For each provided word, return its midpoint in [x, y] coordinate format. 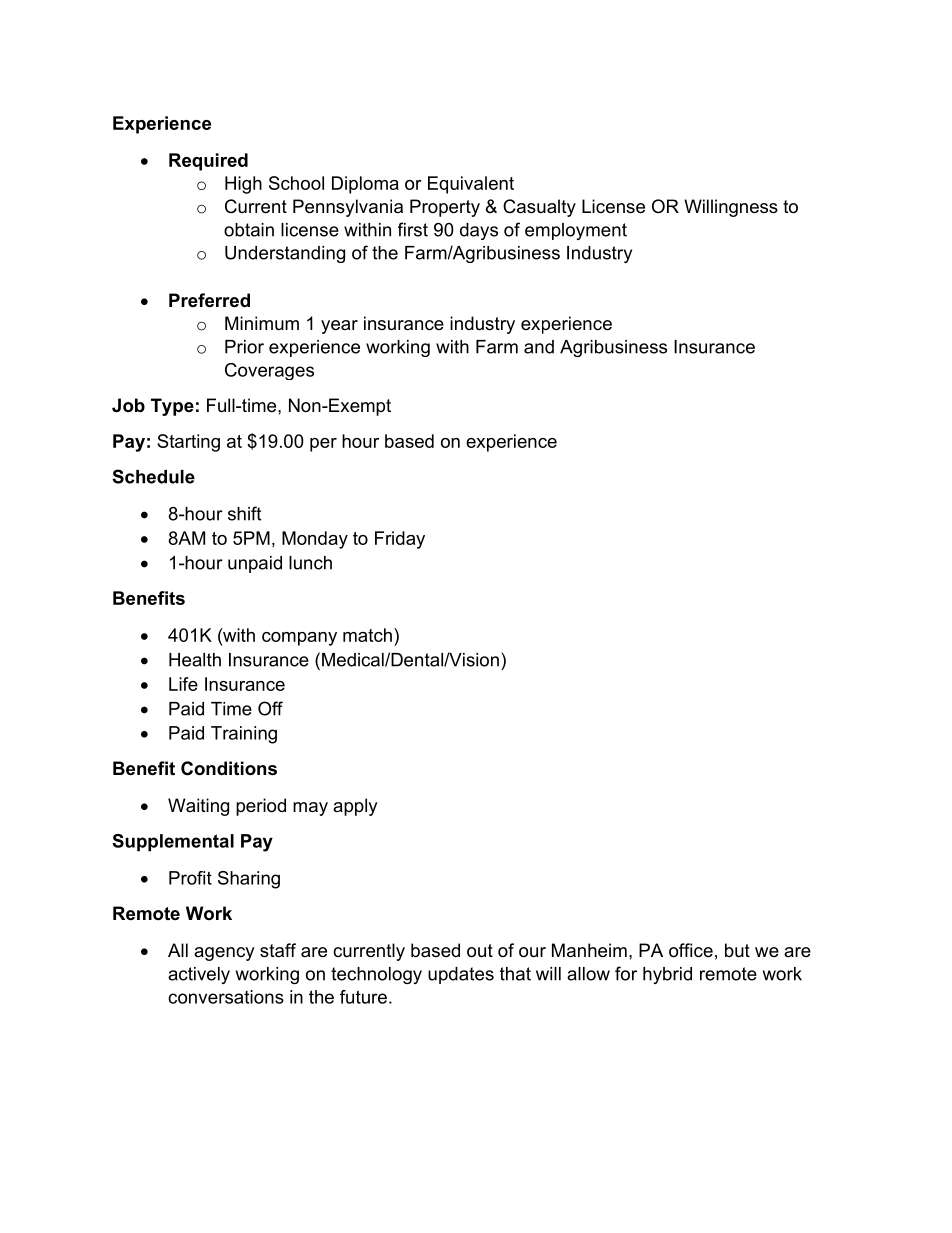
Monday [315, 540]
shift [244, 513]
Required [208, 162]
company [299, 639]
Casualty [539, 208]
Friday [400, 540]
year [339, 327]
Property [445, 208]
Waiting [198, 807]
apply [355, 807]
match [367, 635]
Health [195, 660]
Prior [244, 347]
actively [199, 975]
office [691, 950]
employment [576, 231]
